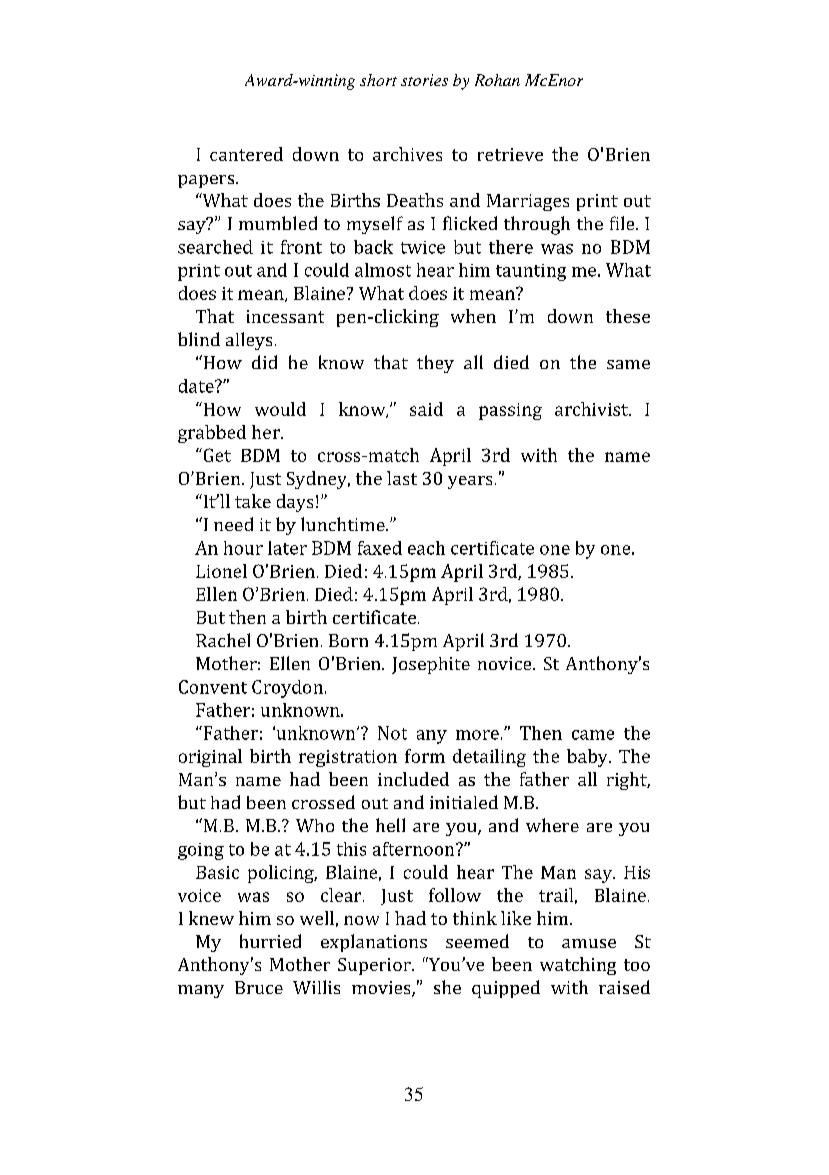 The width and height of the image is (829, 1175). What do you see at coordinates (510, 154) in the image?
I see `retrieve` at bounding box center [510, 154].
